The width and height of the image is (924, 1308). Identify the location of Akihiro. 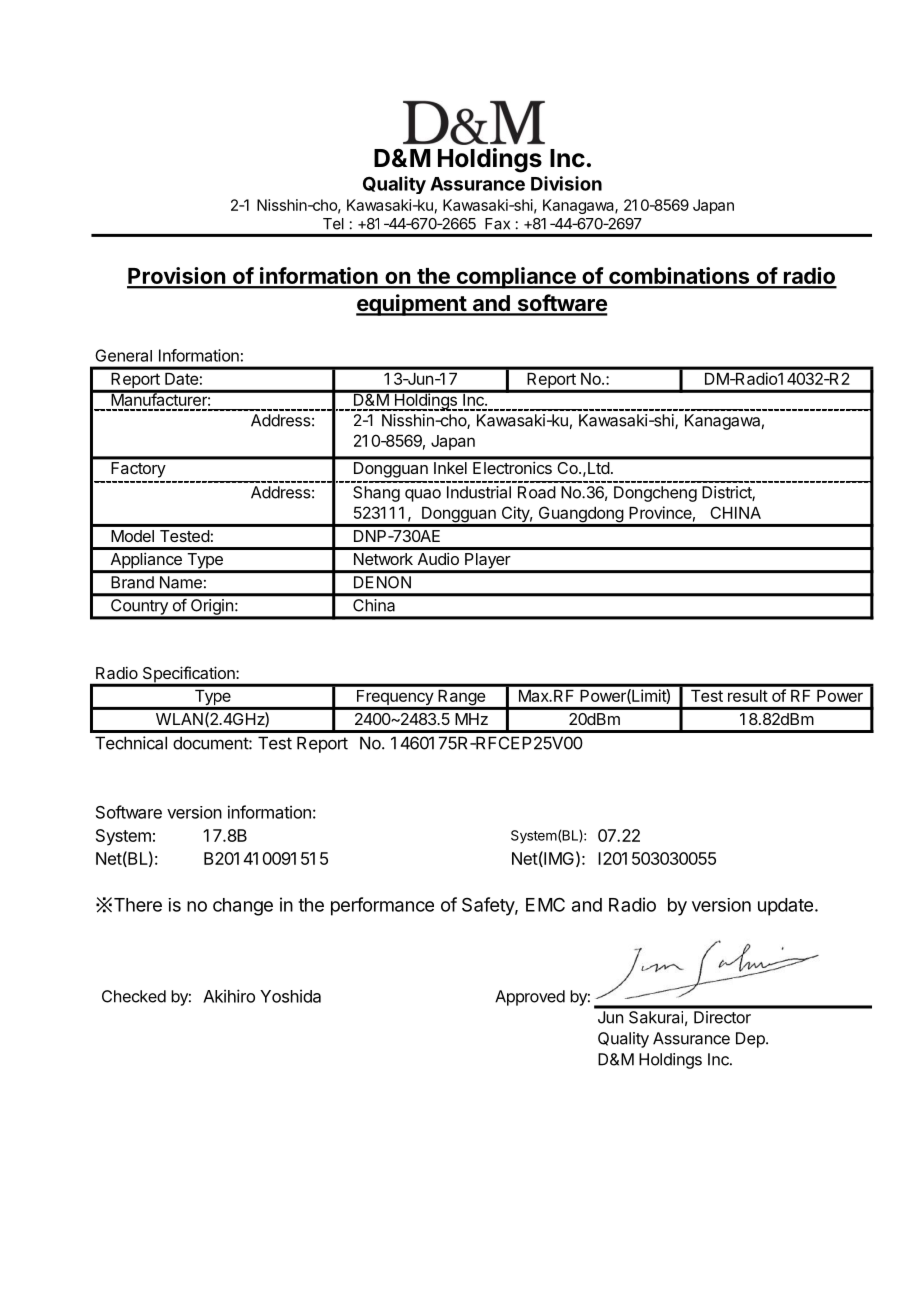
(229, 996).
